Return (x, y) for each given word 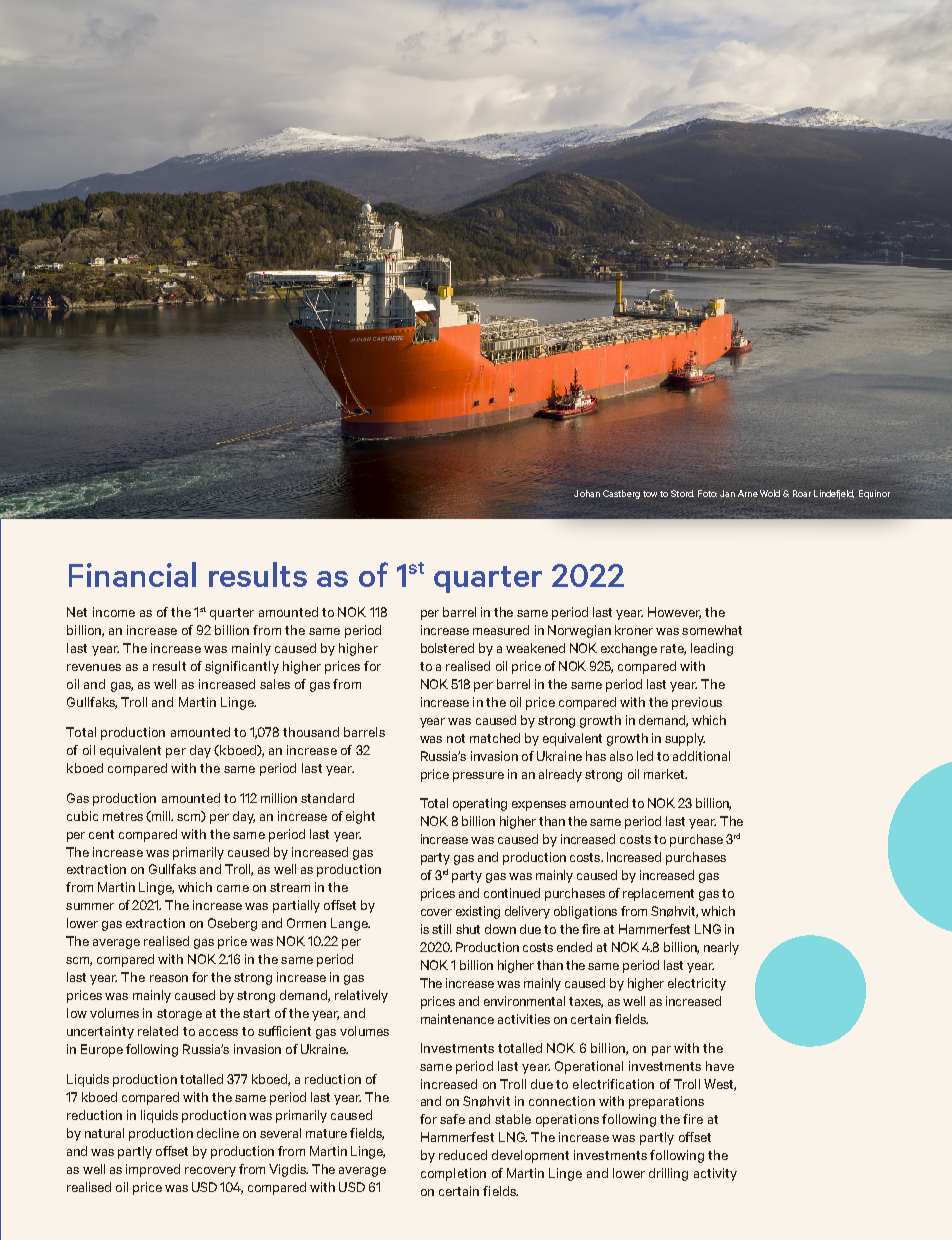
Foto (707, 493)
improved (153, 1170)
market (665, 774)
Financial (132, 574)
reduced (463, 1155)
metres (123, 816)
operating (480, 804)
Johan (587, 493)
